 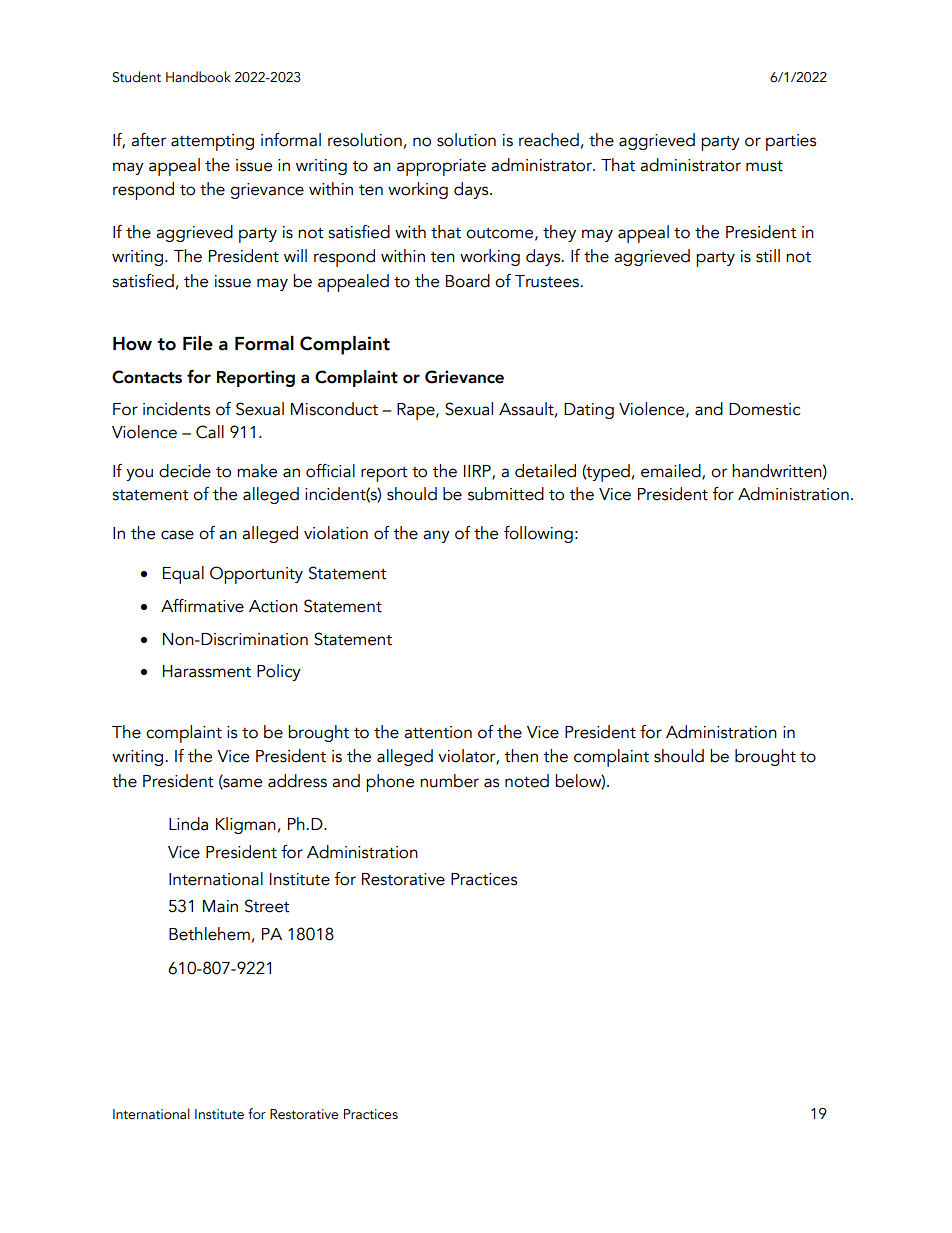 What do you see at coordinates (267, 906) in the screenshot?
I see `Street` at bounding box center [267, 906].
